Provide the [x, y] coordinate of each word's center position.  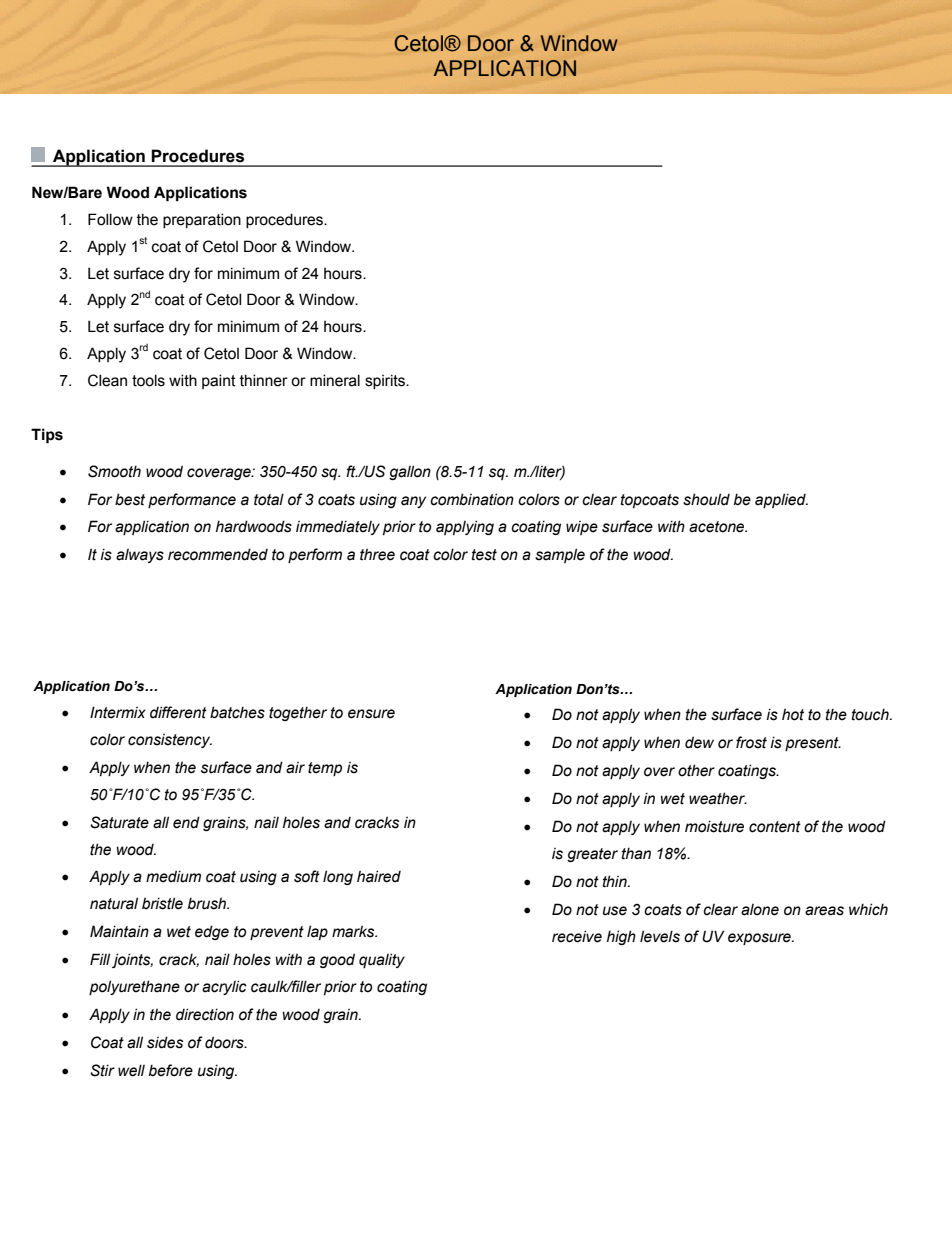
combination [472, 499]
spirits [386, 381]
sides [165, 1042]
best [130, 499]
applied [781, 500]
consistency [170, 741]
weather [718, 798]
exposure [760, 939]
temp [325, 769]
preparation [202, 220]
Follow [110, 219]
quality [382, 960]
